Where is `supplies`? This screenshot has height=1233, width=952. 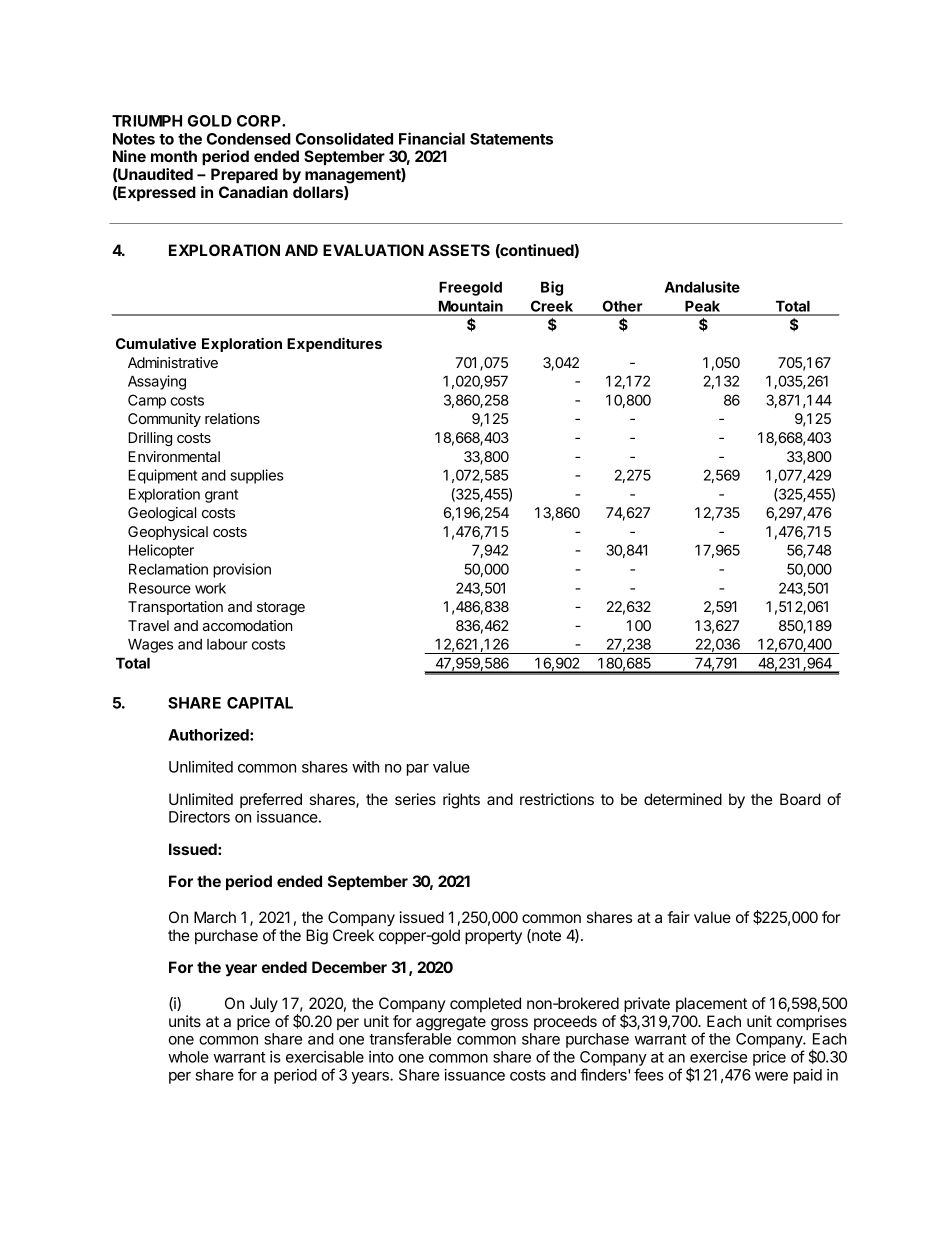
supplies is located at coordinates (257, 476).
